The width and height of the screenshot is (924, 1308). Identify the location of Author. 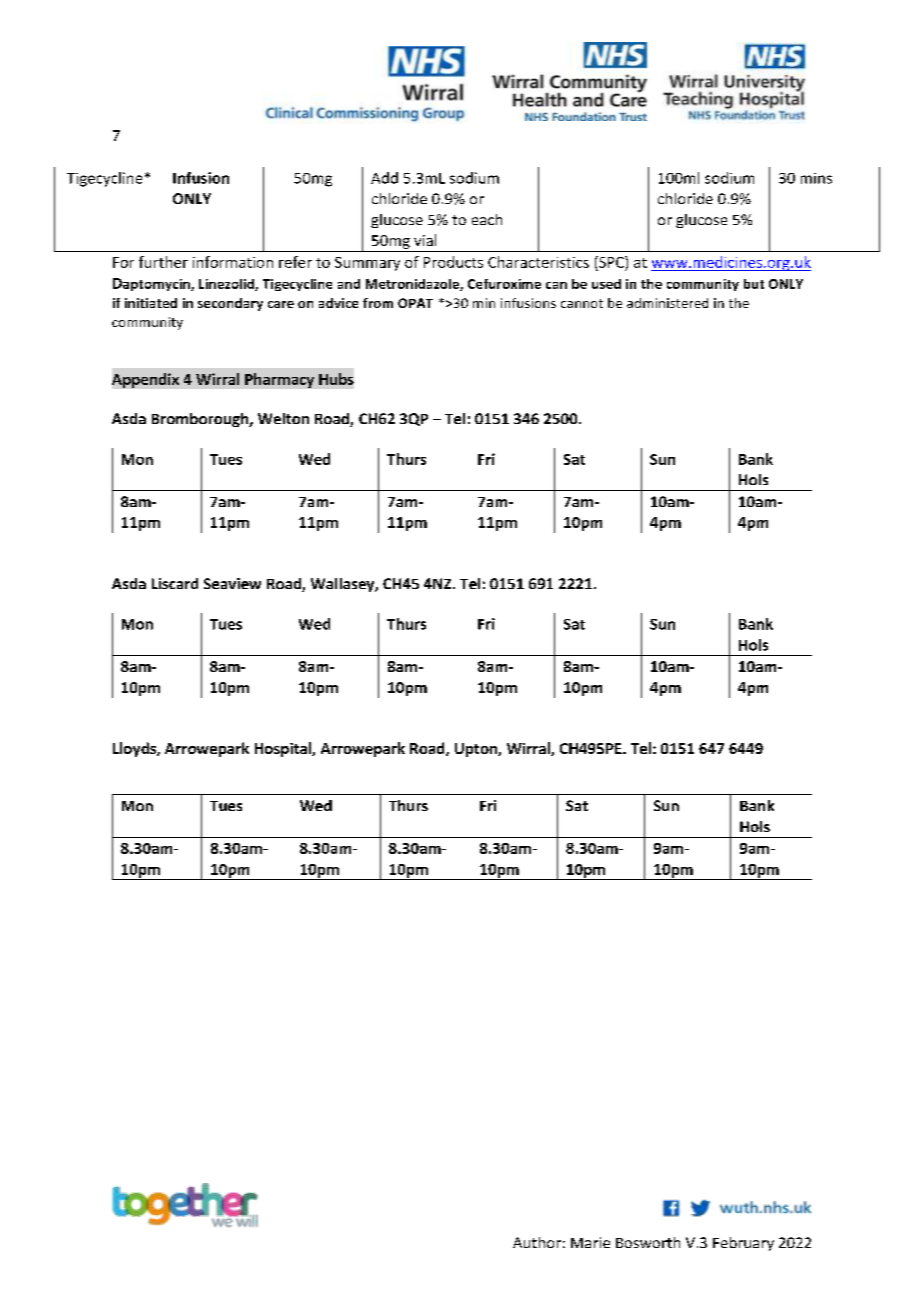
(537, 1242).
